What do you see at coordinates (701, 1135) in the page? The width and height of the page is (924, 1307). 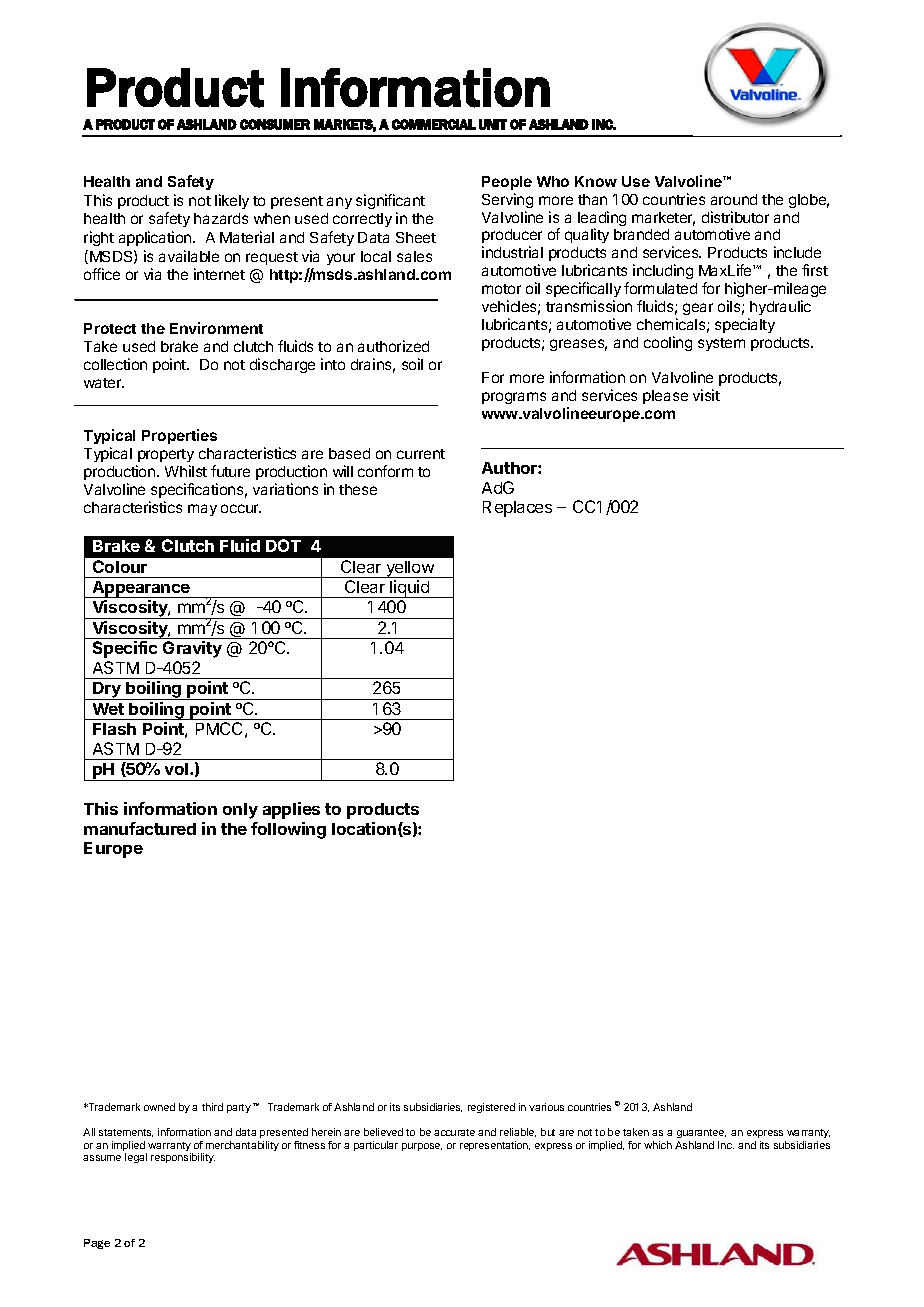 I see `guarantee` at bounding box center [701, 1135].
